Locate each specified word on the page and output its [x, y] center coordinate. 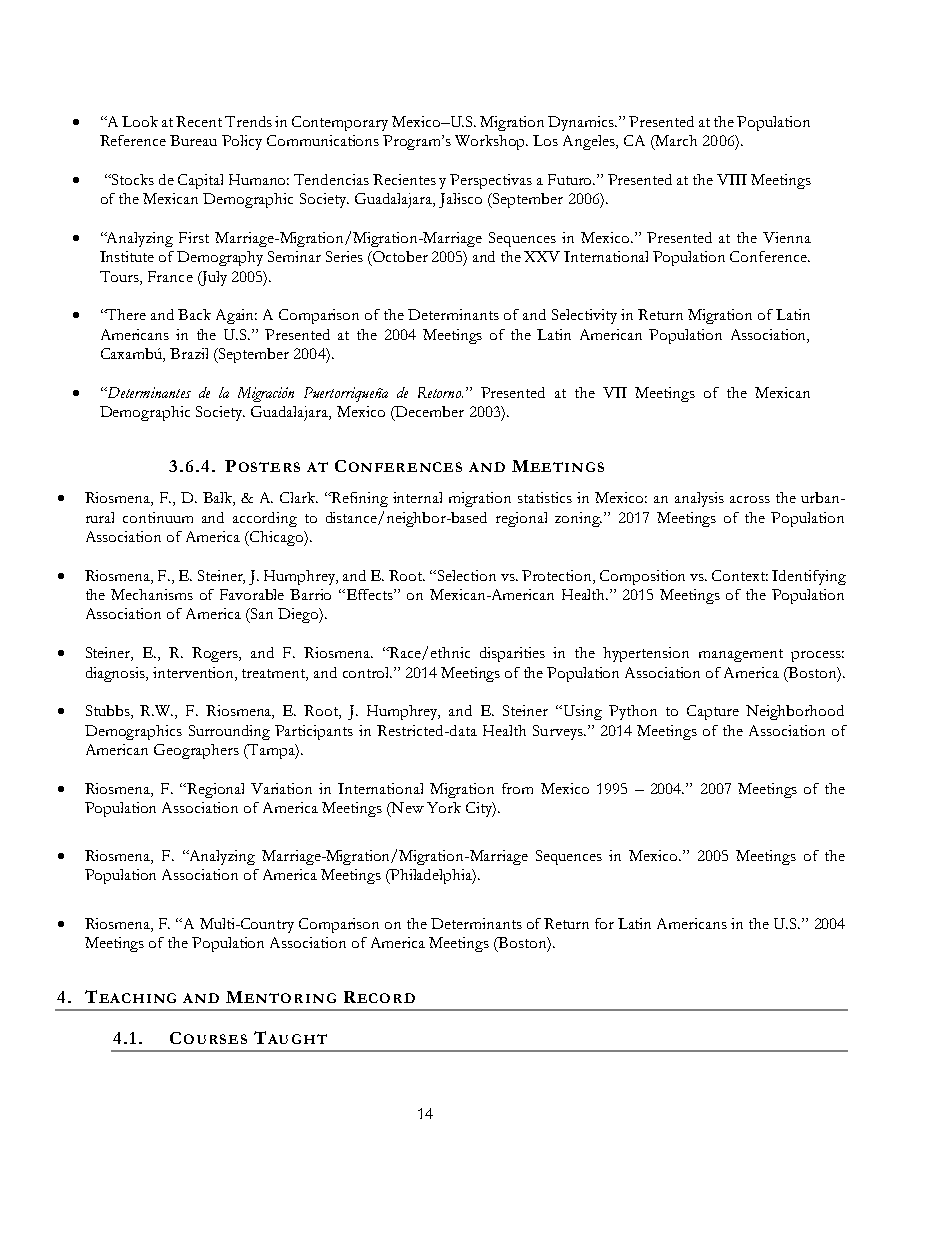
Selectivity [584, 316]
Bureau [193, 140]
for [604, 923]
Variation [281, 788]
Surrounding [229, 732]
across [750, 499]
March [675, 142]
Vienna [787, 237]
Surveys [559, 732]
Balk [219, 499]
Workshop [491, 142]
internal [417, 497]
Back [194, 314]
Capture [713, 712]
